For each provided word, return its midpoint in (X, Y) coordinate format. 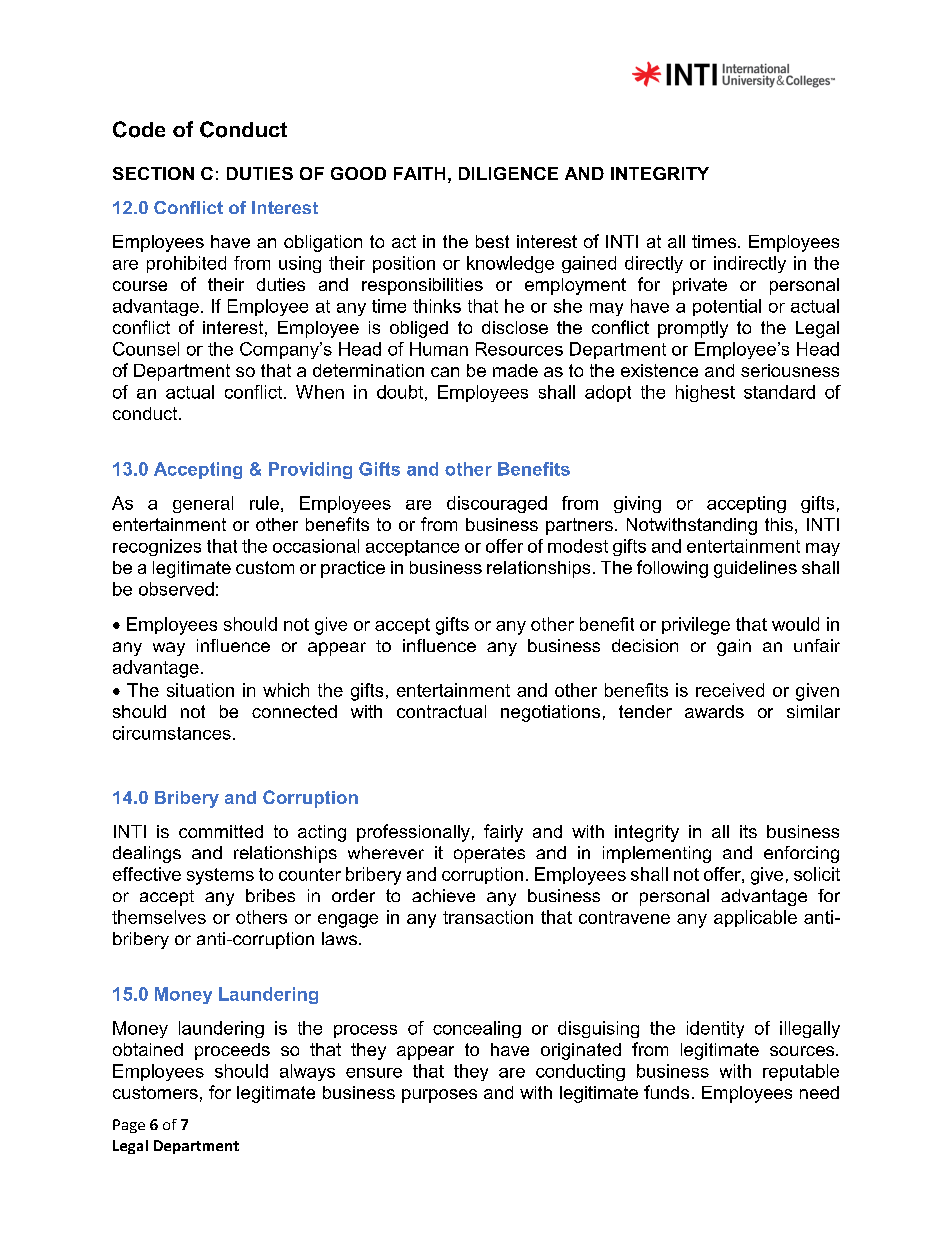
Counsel (146, 349)
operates (489, 855)
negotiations (550, 713)
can (445, 372)
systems (220, 876)
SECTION (153, 173)
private (700, 286)
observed (176, 589)
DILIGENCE (508, 173)
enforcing (801, 854)
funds (666, 1092)
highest (705, 393)
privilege (696, 626)
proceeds (232, 1051)
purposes (439, 1096)
